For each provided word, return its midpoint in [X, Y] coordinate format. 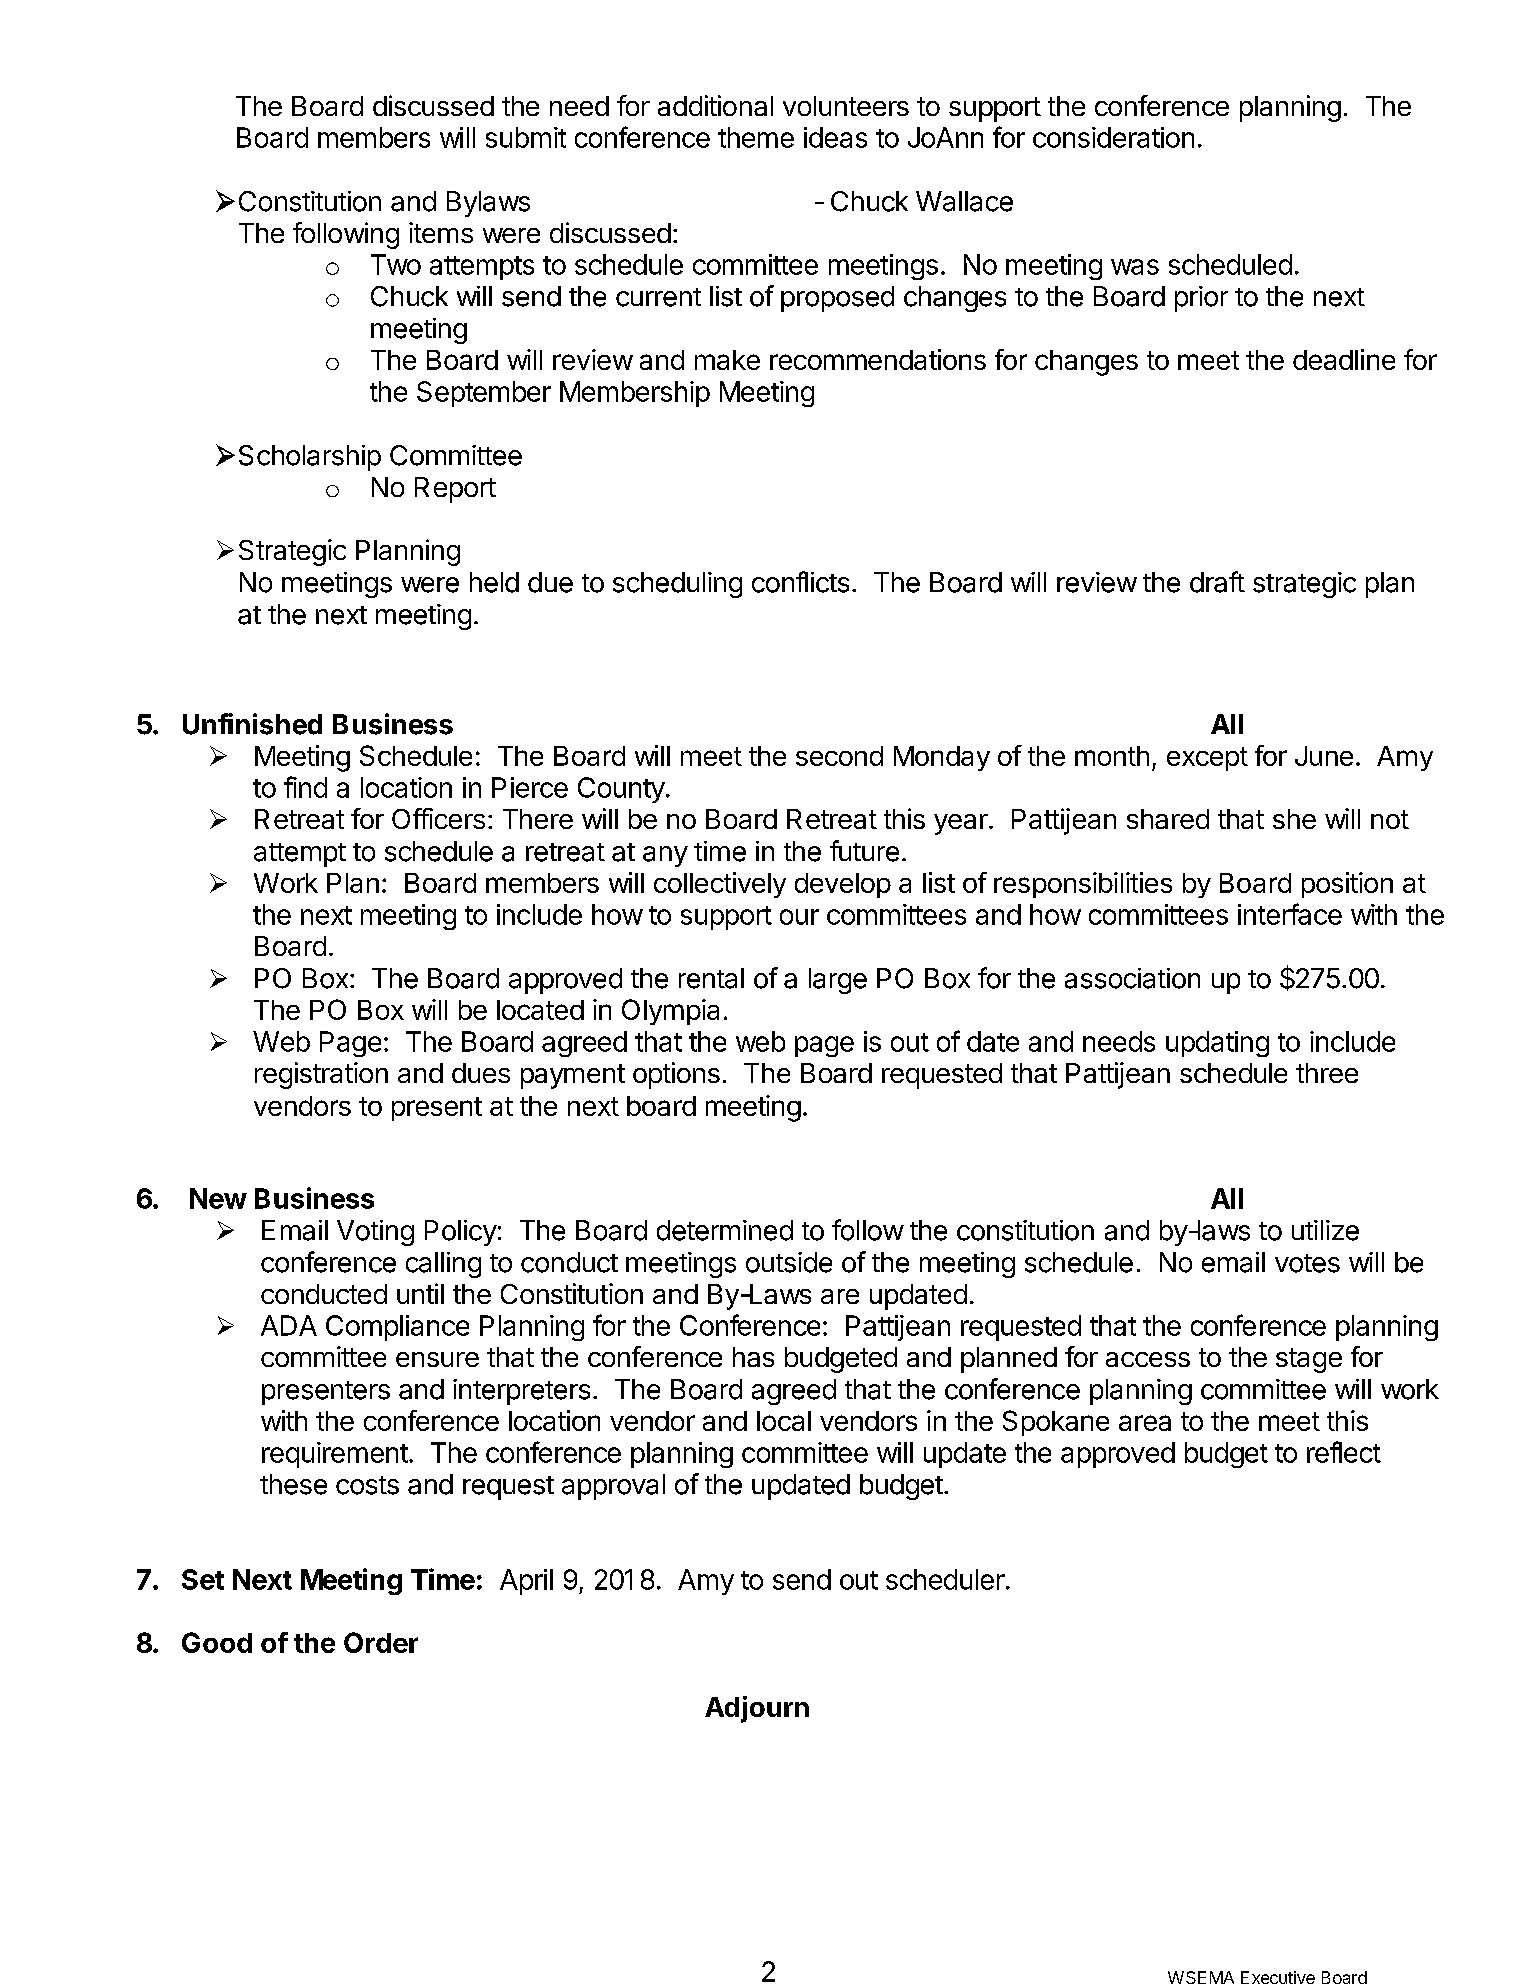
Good [217, 1642]
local [784, 1421]
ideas [835, 137]
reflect [1344, 1452]
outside [789, 1262]
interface [1290, 914]
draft [1217, 582]
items [441, 232]
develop [843, 885]
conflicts [800, 582]
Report [455, 490]
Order [381, 1642]
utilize [1325, 1230]
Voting [375, 1233]
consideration [1113, 137]
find [305, 787]
